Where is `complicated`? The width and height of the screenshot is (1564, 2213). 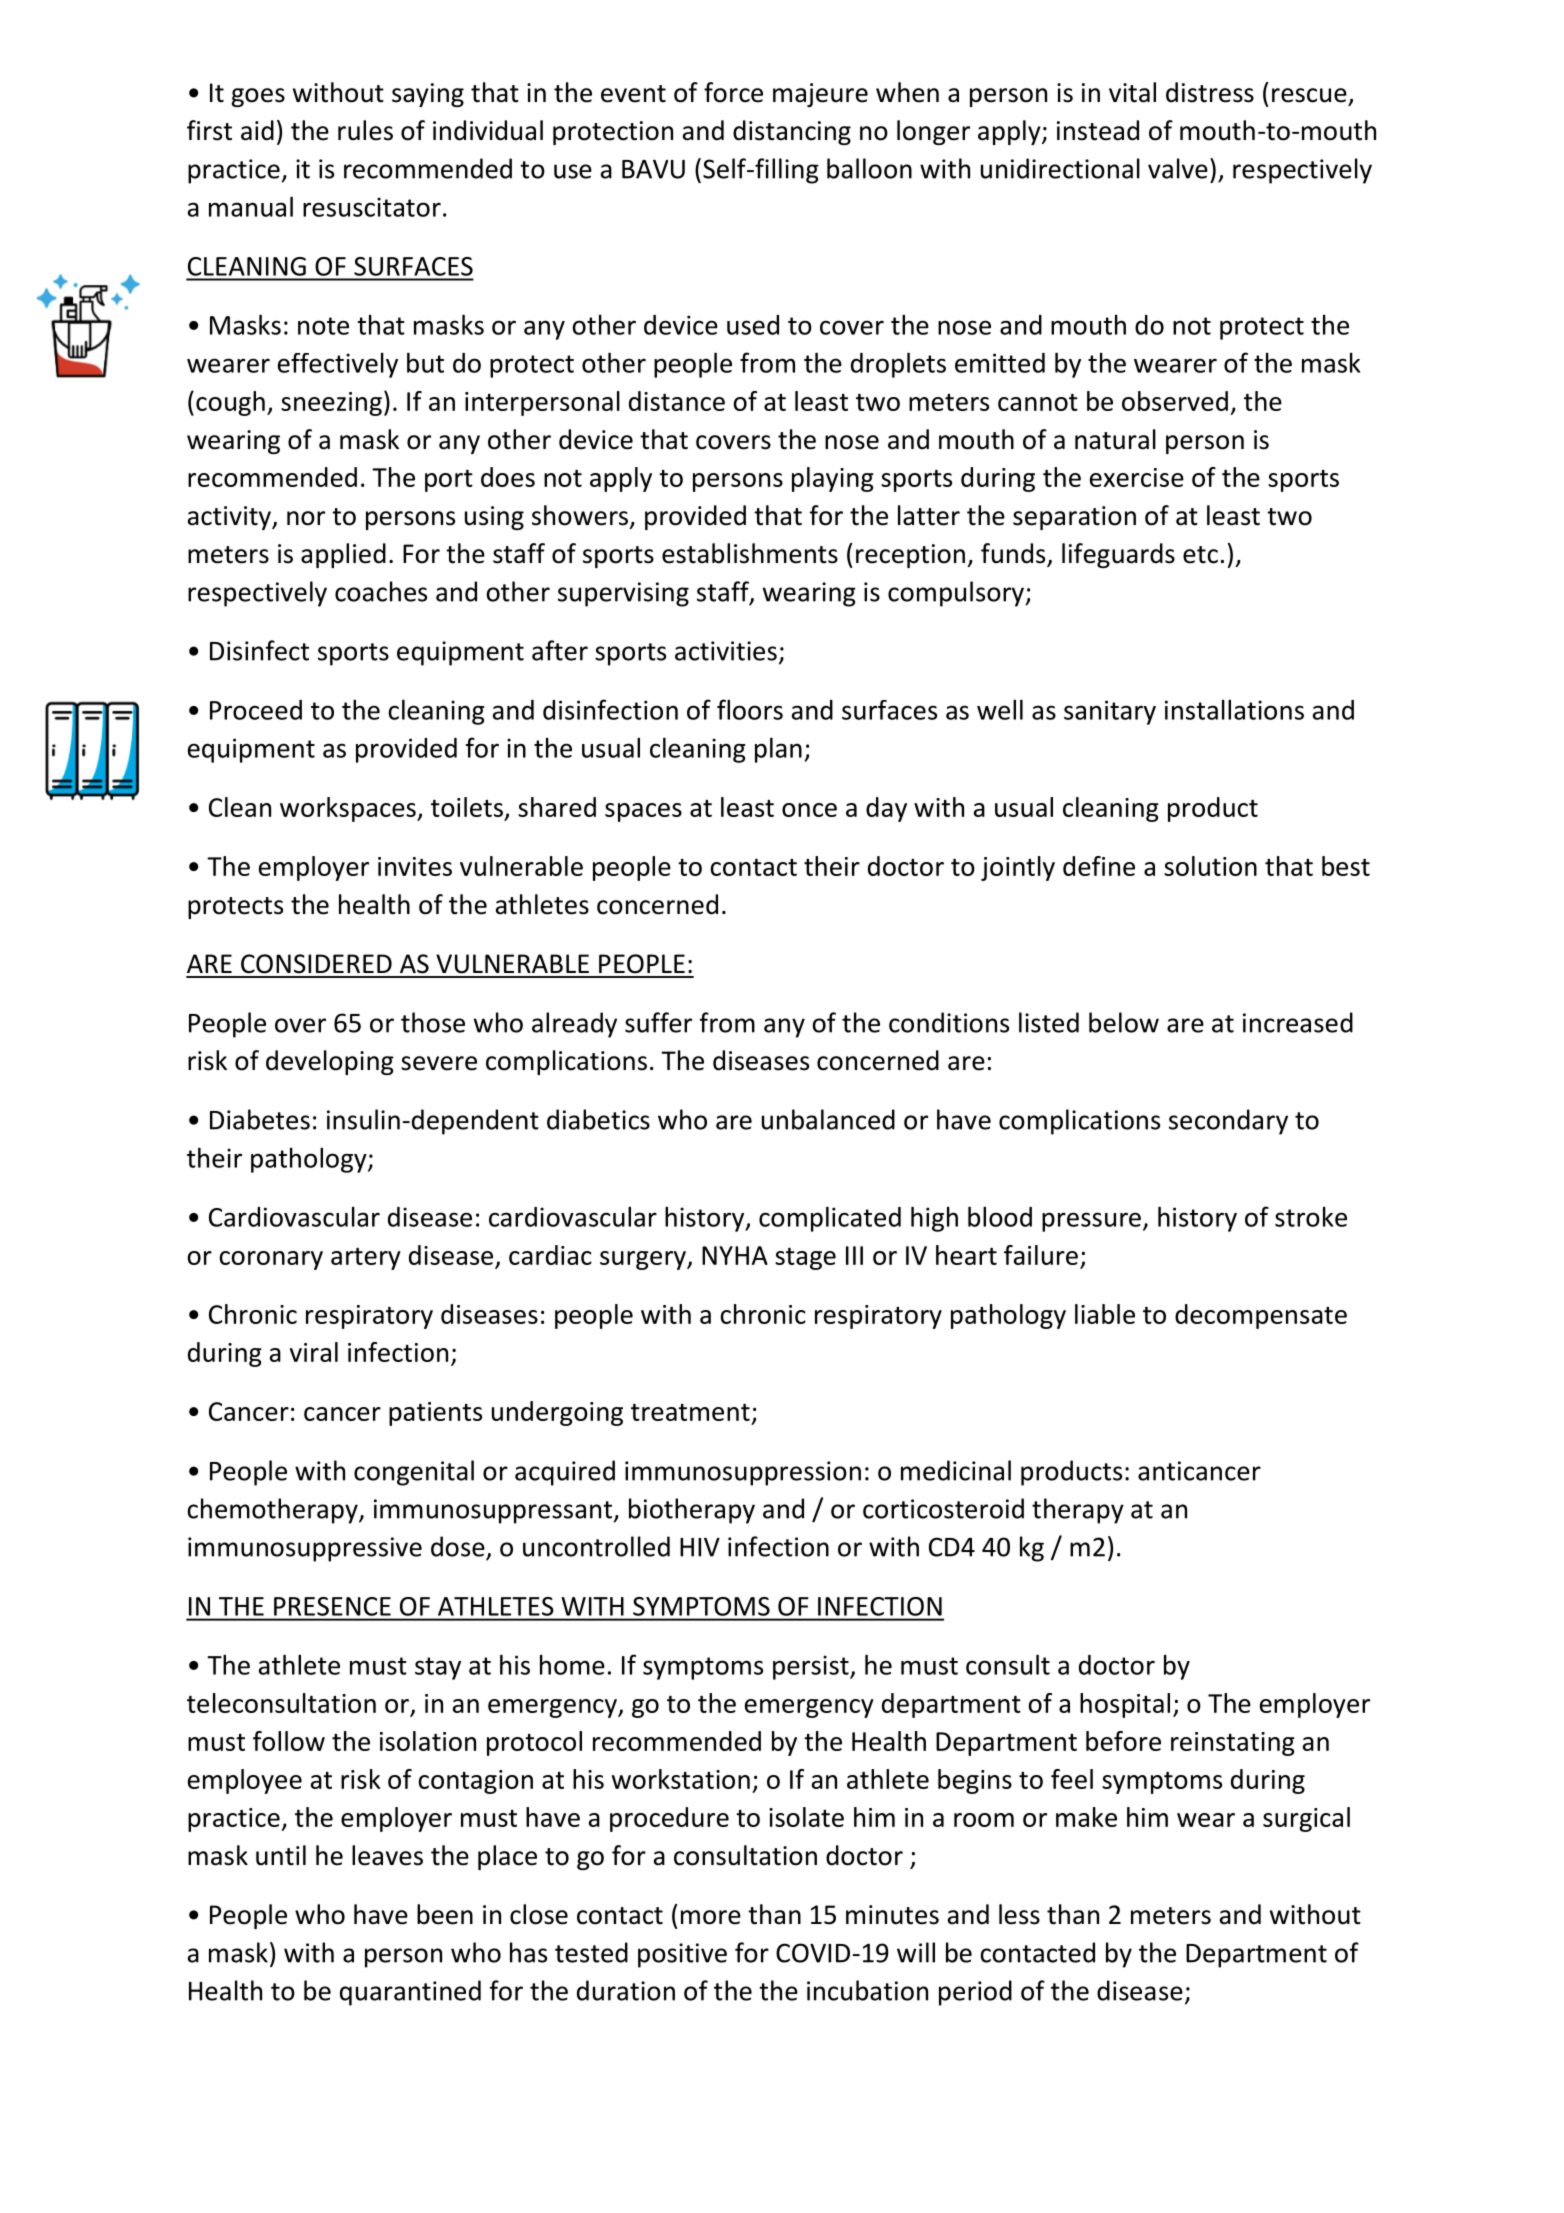
complicated is located at coordinates (830, 1219).
